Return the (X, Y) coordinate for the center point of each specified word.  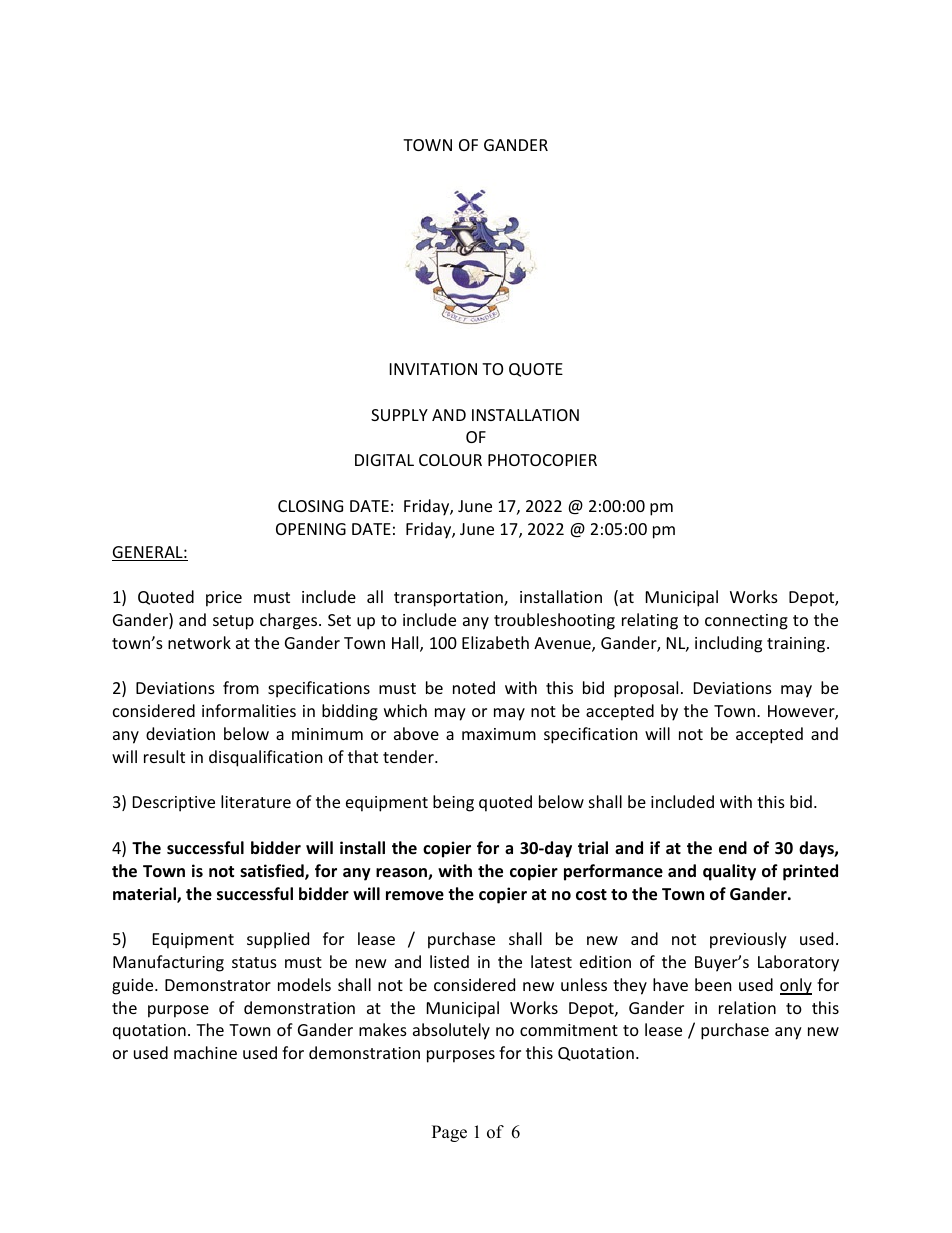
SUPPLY (399, 415)
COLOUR (450, 460)
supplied (278, 940)
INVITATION (433, 369)
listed (449, 961)
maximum (499, 734)
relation (747, 1007)
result (164, 756)
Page (449, 1133)
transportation (449, 599)
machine (205, 1052)
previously (748, 940)
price (224, 599)
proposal (646, 689)
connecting (746, 622)
